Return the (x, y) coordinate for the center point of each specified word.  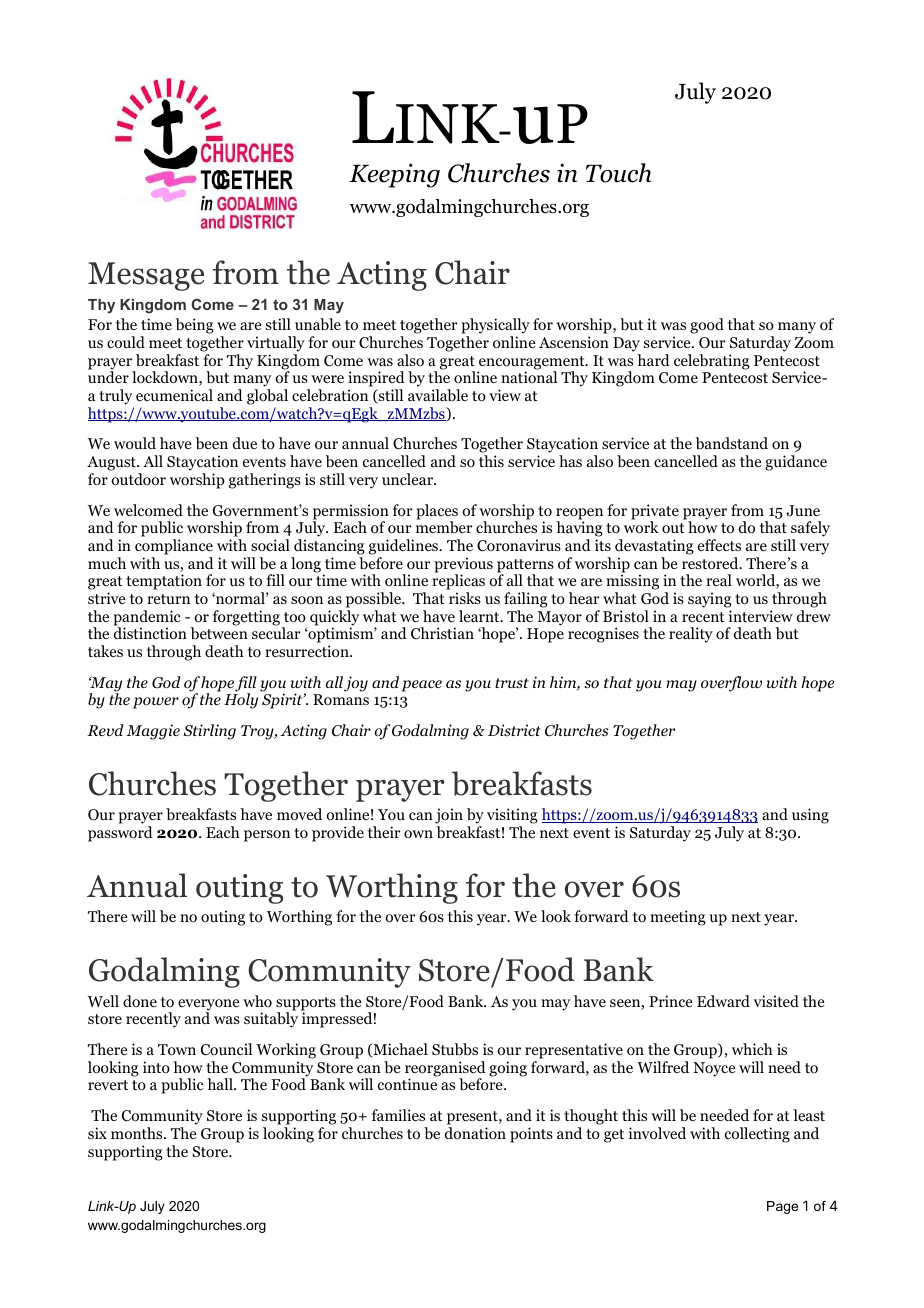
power (156, 703)
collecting (757, 1135)
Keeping (394, 175)
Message (146, 276)
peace (421, 686)
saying (710, 600)
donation (475, 1133)
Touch (618, 173)
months (138, 1133)
